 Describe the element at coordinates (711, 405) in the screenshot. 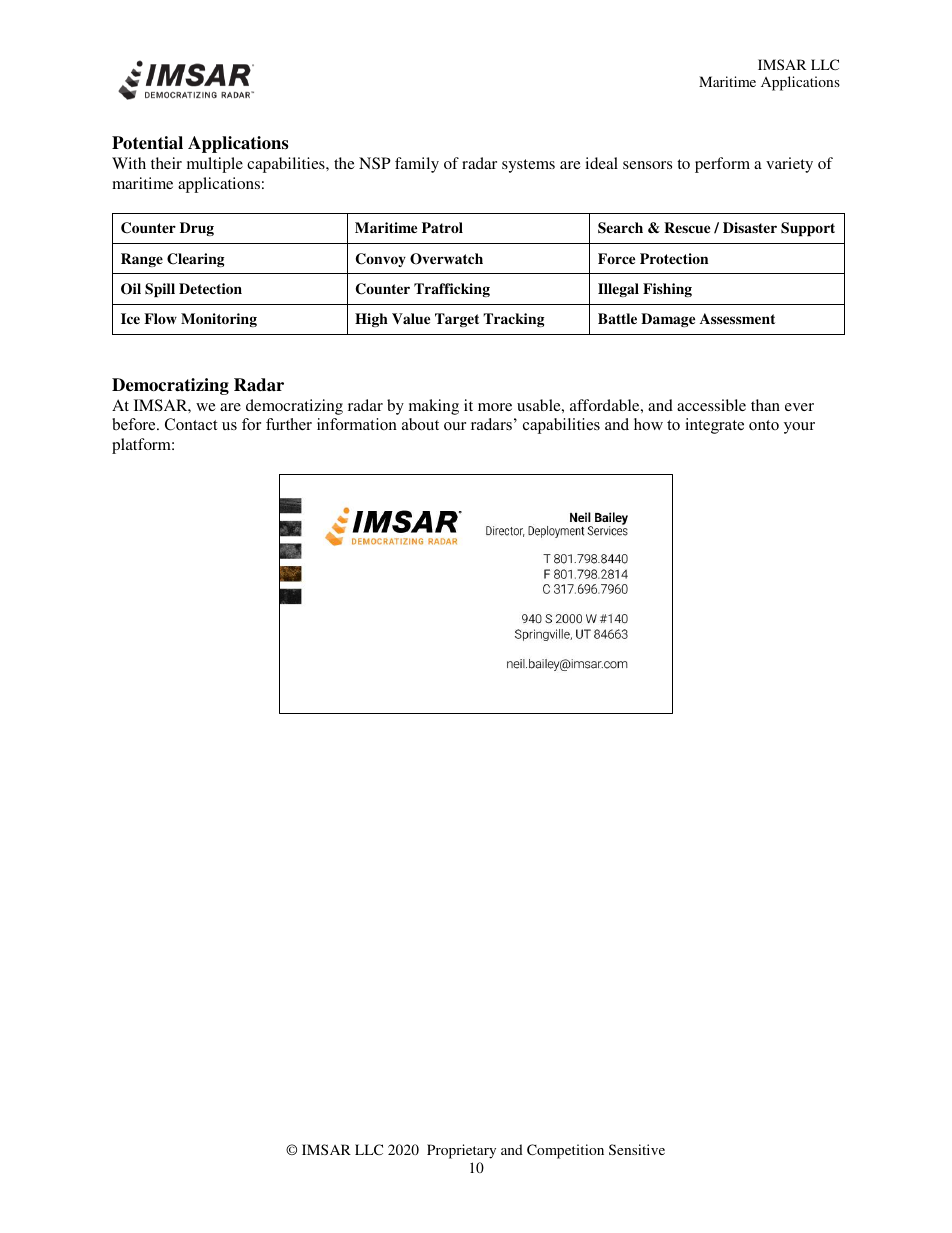

I see `accessible` at that location.
